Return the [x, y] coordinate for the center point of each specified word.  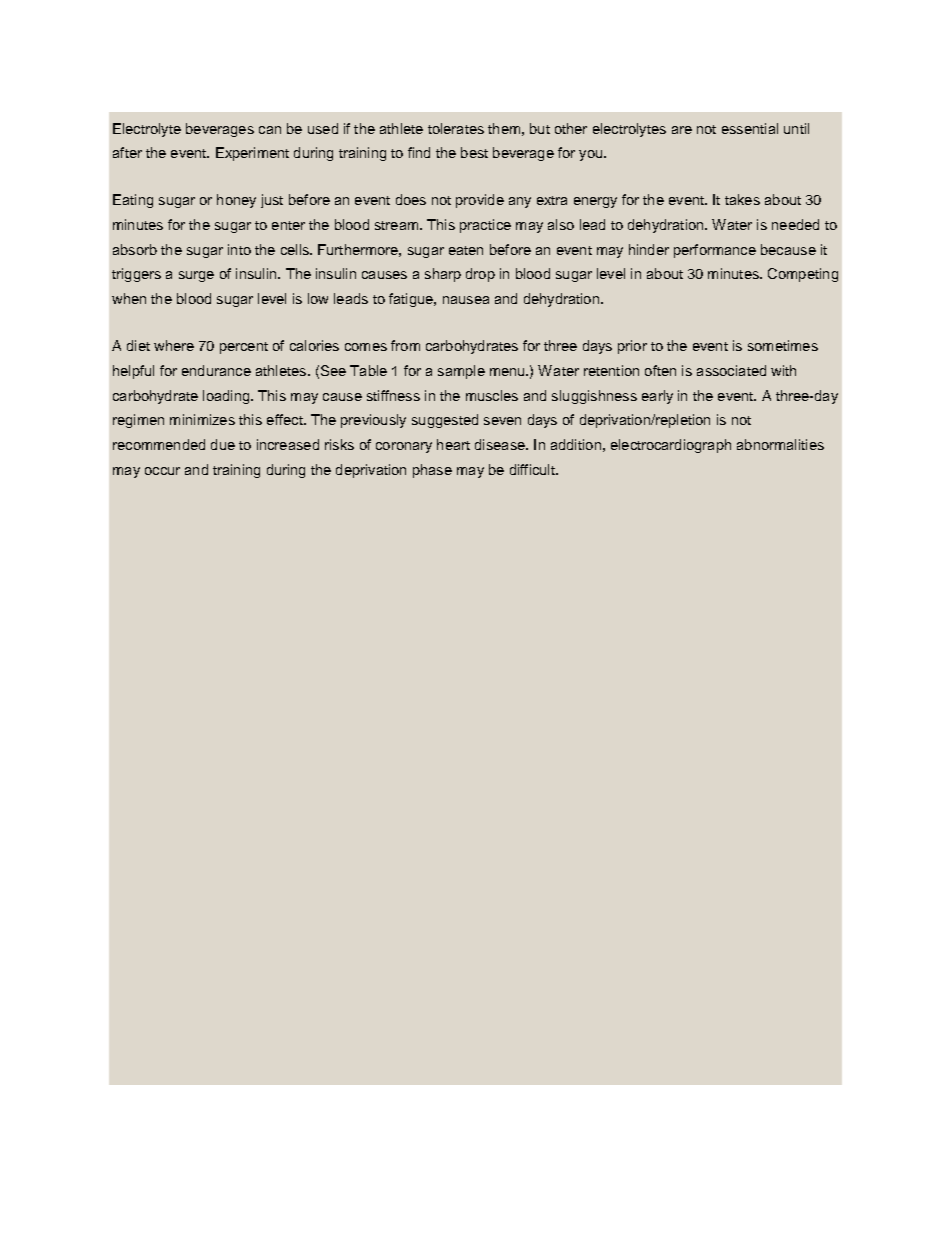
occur [162, 471]
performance [715, 251]
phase [432, 471]
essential [750, 128]
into [239, 249]
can [270, 130]
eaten [466, 250]
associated [731, 370]
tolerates [456, 128]
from [405, 345]
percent [244, 348]
